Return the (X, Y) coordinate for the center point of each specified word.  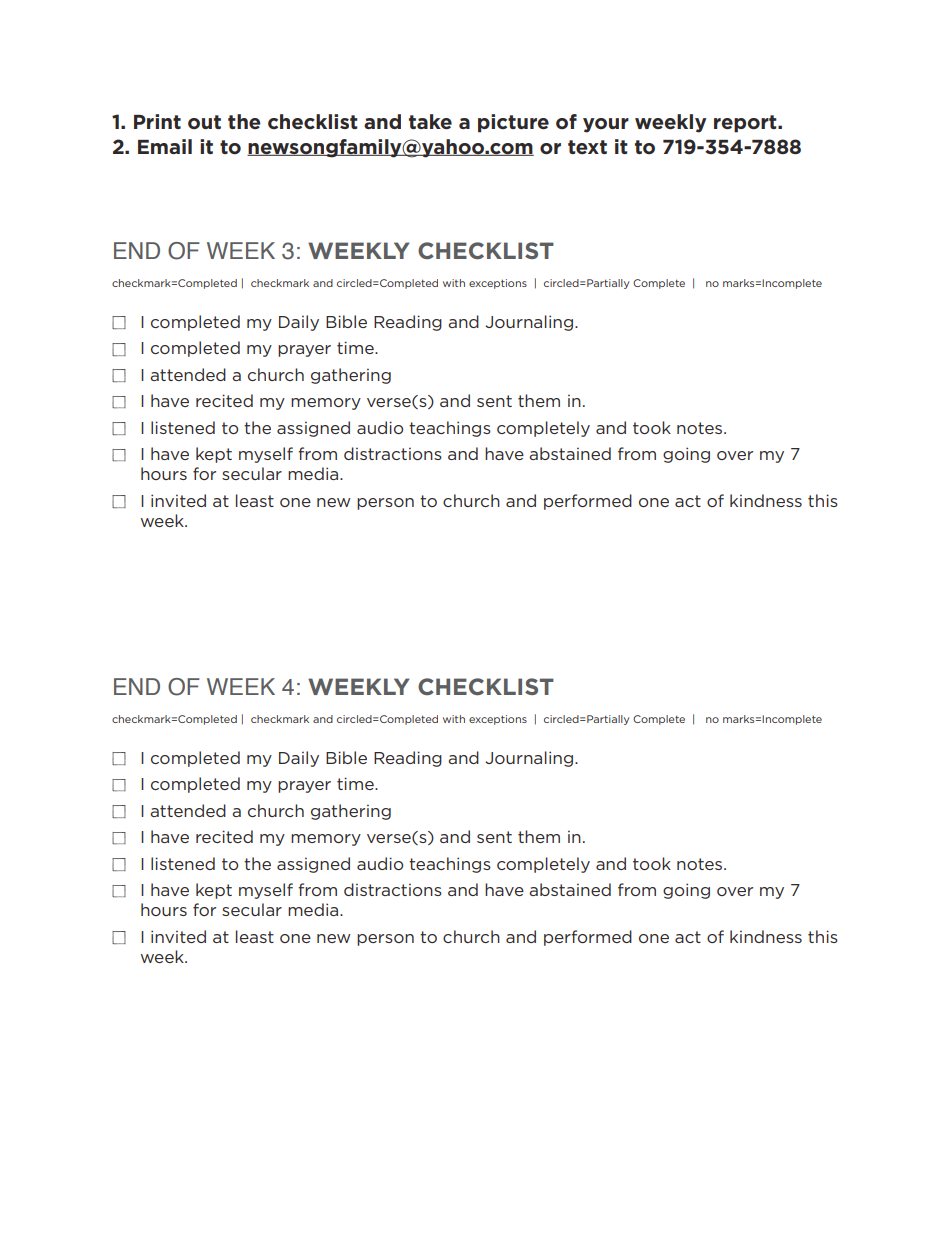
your (606, 125)
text (587, 147)
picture (513, 123)
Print (157, 121)
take (430, 122)
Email (165, 146)
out (204, 122)
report (746, 124)
